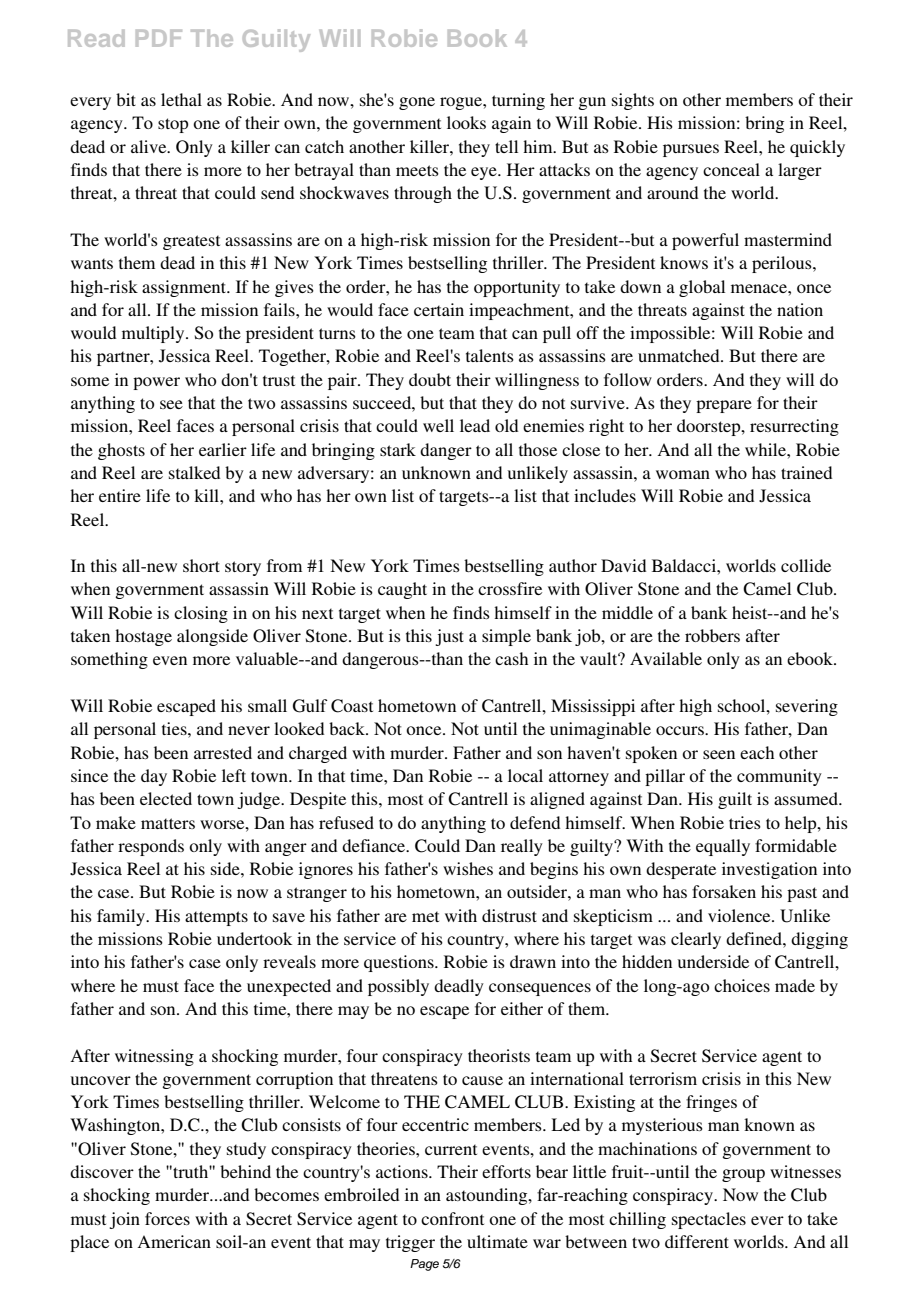  What do you see at coordinates (719, 754) in the screenshot?
I see `seen` at bounding box center [719, 754].
